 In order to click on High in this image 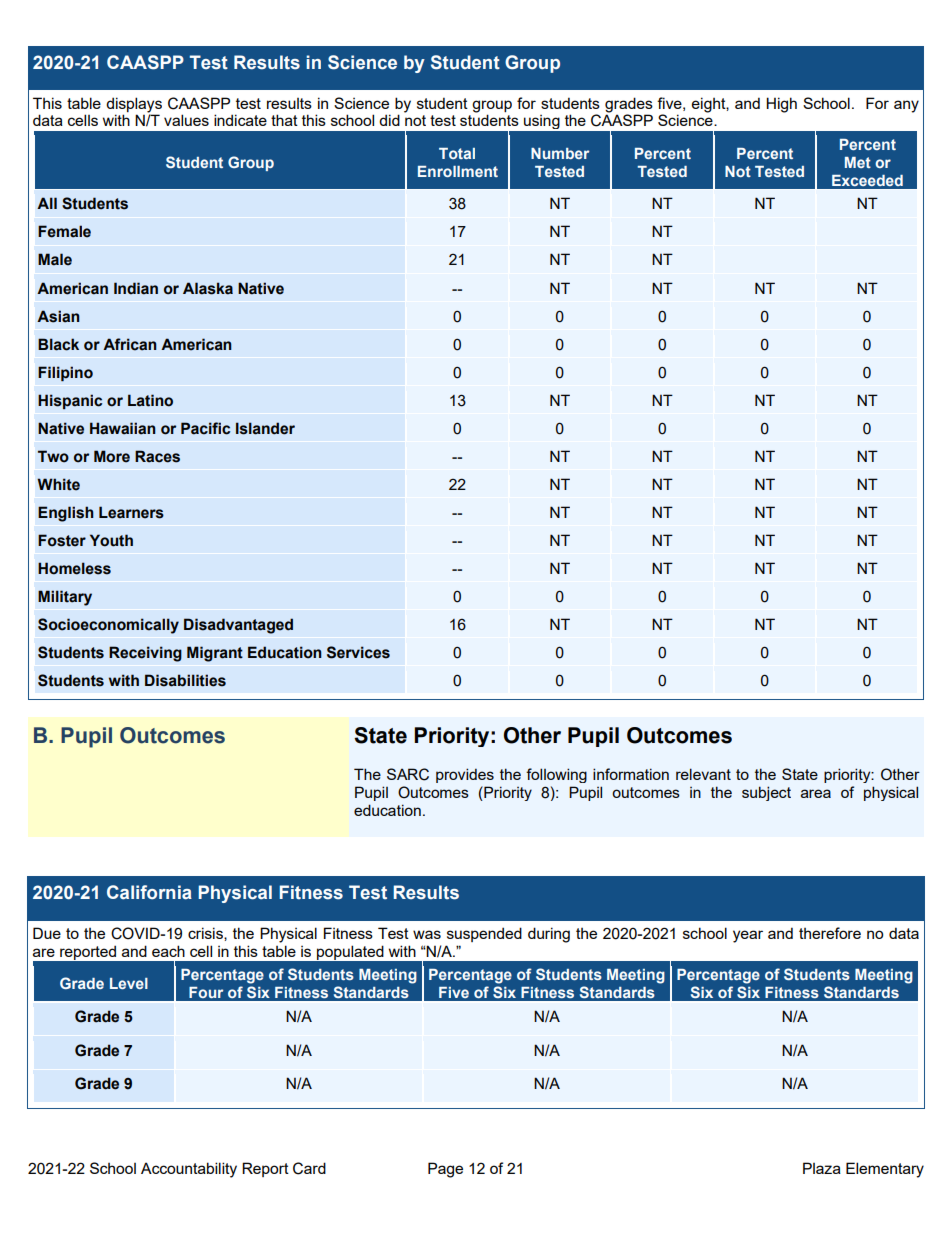, I will do `click(781, 105)`.
